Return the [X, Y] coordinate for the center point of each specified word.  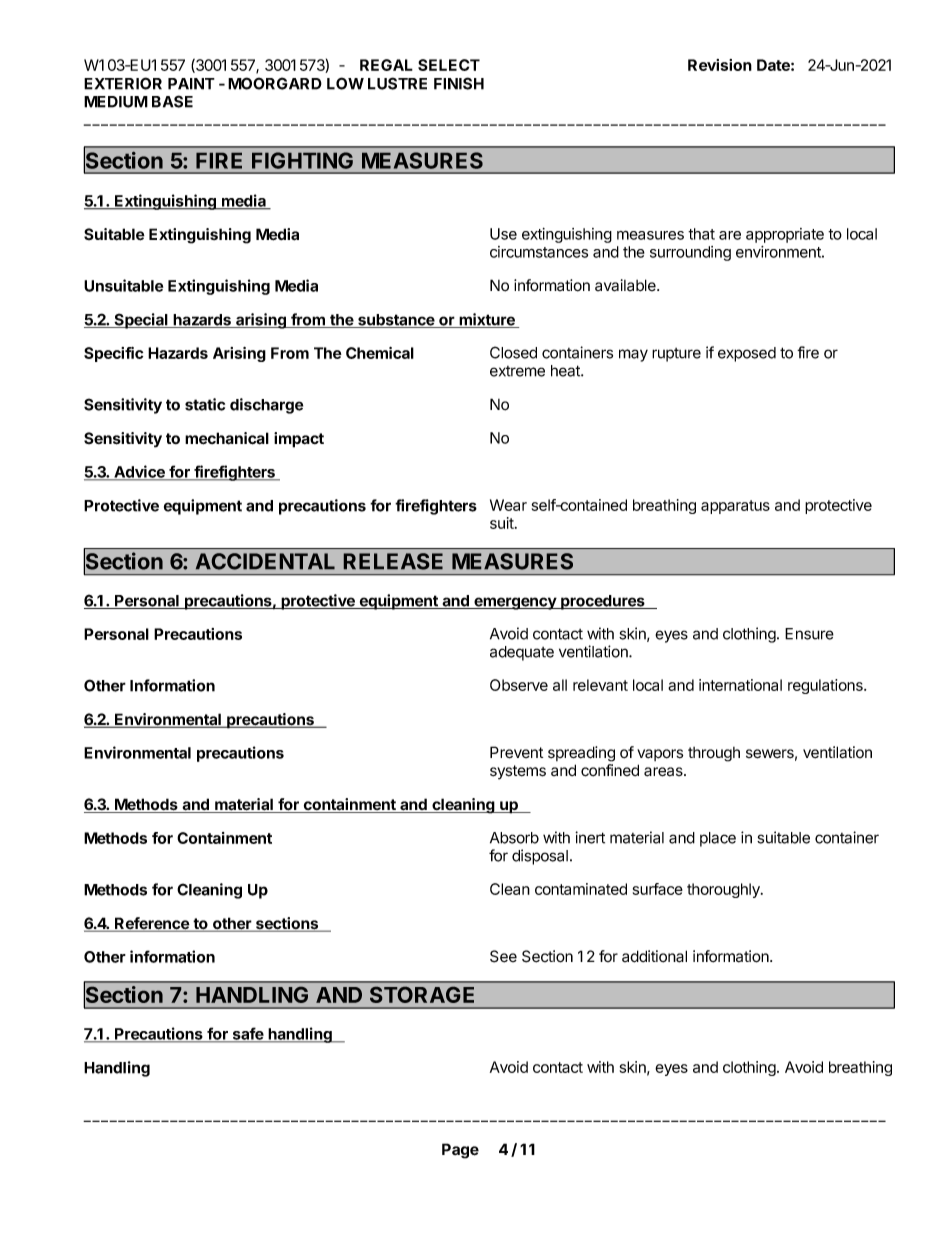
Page [460, 1151]
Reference [152, 924]
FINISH [459, 83]
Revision [720, 65]
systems [518, 772]
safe [248, 1034]
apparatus [735, 507]
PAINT [191, 84]
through [714, 754]
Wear [508, 505]
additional [654, 956]
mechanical [227, 438]
